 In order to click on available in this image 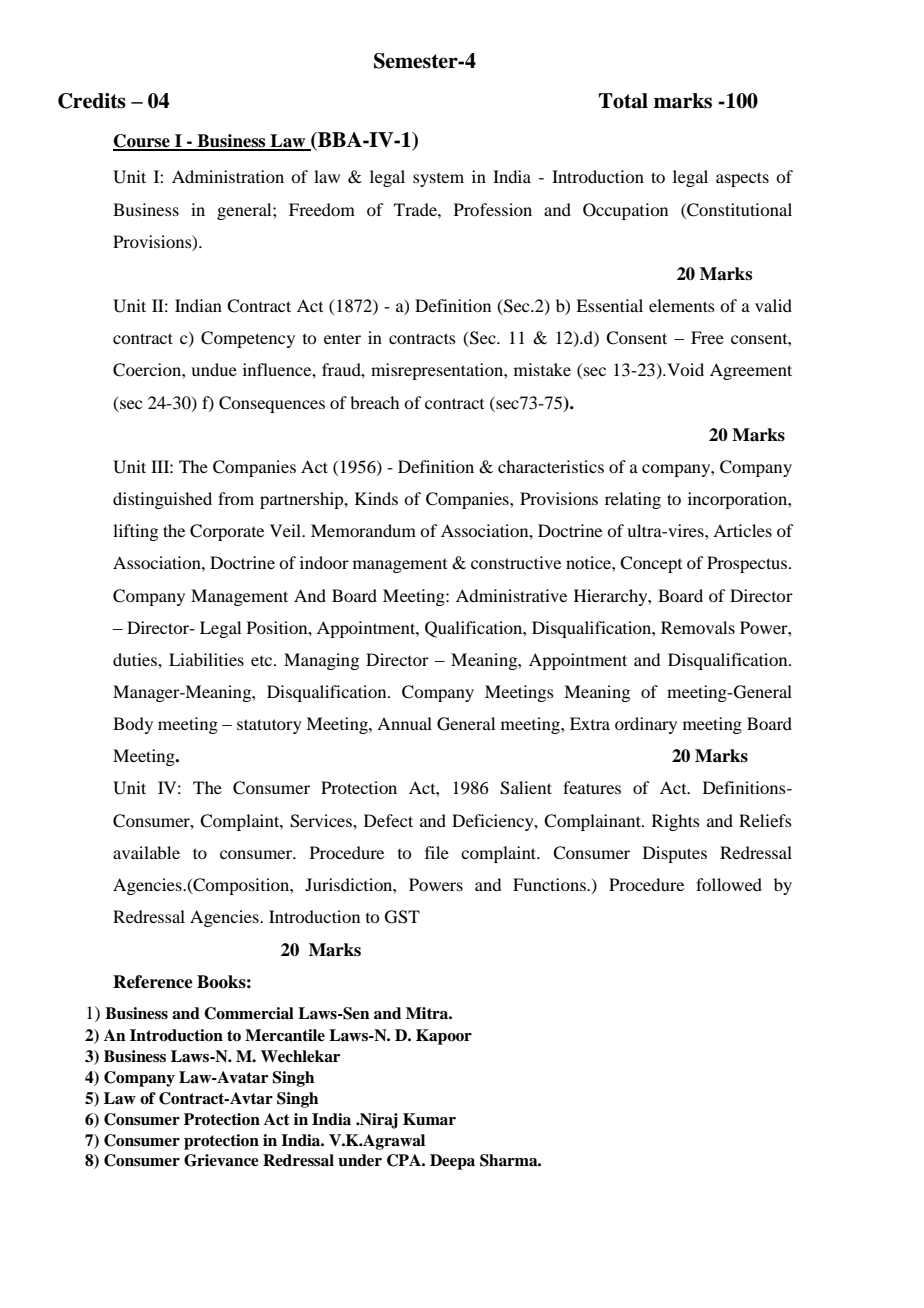, I will do `click(146, 852)`.
